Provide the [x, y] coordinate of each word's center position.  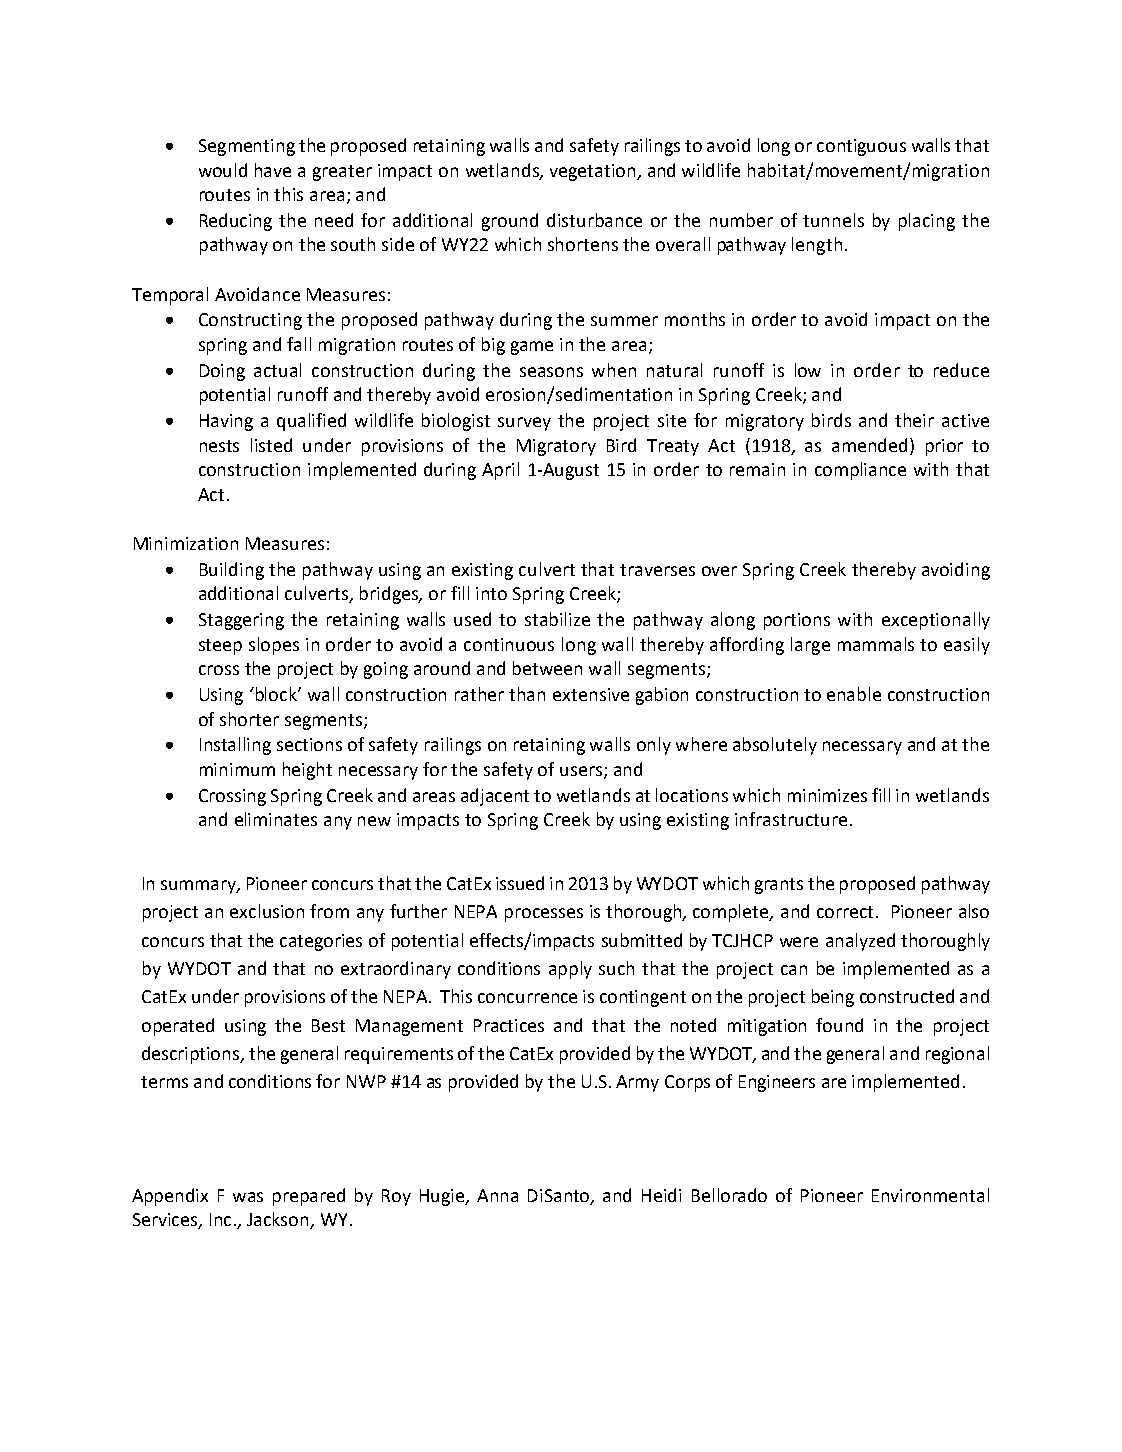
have [273, 170]
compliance [860, 471]
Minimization [186, 543]
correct [845, 912]
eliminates [276, 819]
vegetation [594, 172]
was [248, 1197]
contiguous [861, 147]
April [500, 471]
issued [520, 883]
